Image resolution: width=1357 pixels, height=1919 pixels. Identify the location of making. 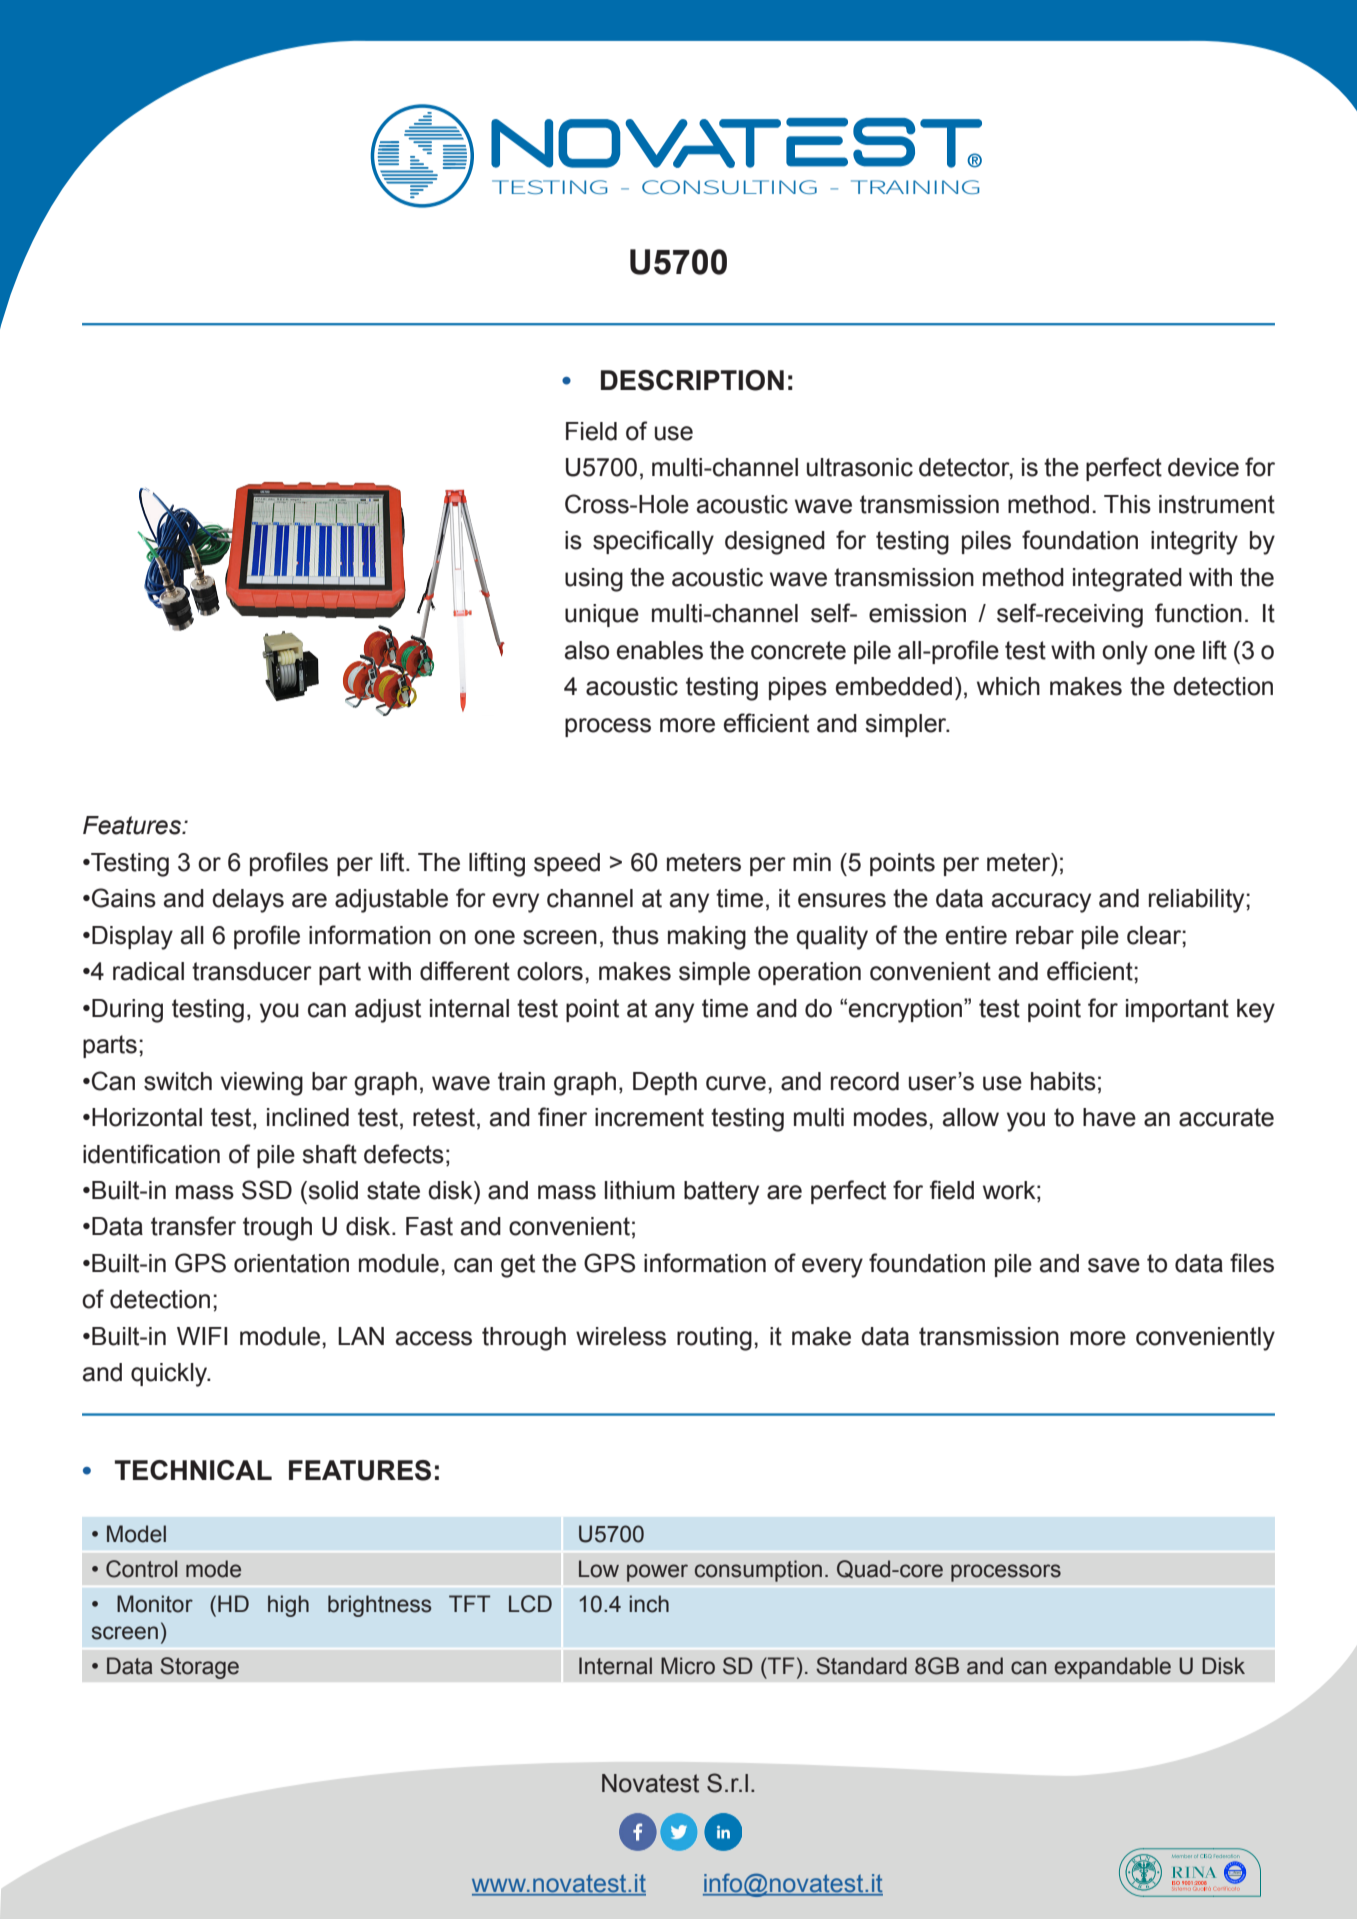
(707, 938).
